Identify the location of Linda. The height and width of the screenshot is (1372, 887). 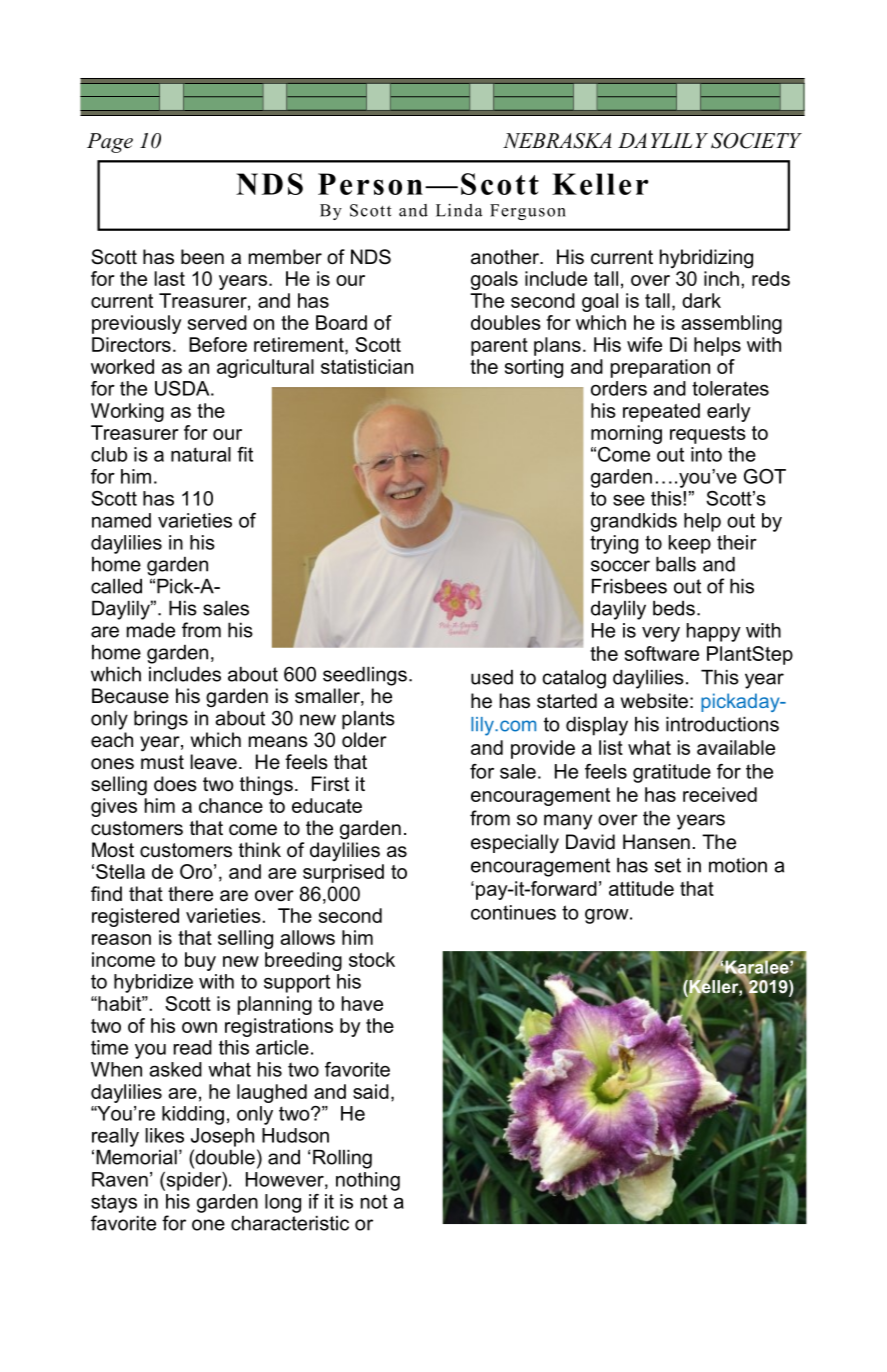
(459, 210).
